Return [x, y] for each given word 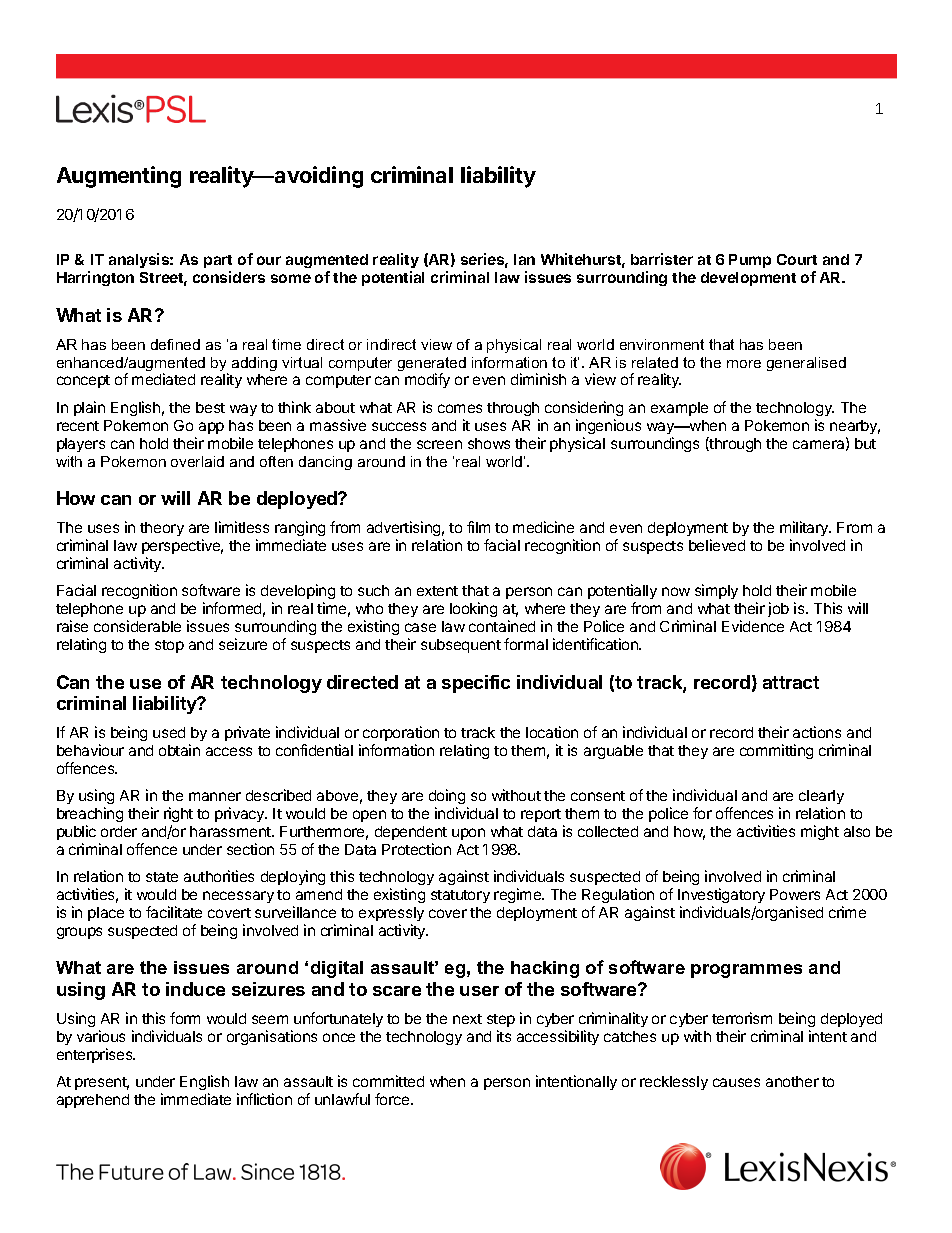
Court [797, 259]
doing [447, 796]
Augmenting [119, 177]
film [478, 527]
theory [162, 529]
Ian [524, 259]
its [504, 1036]
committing [776, 751]
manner [215, 796]
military [805, 528]
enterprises [96, 1055]
